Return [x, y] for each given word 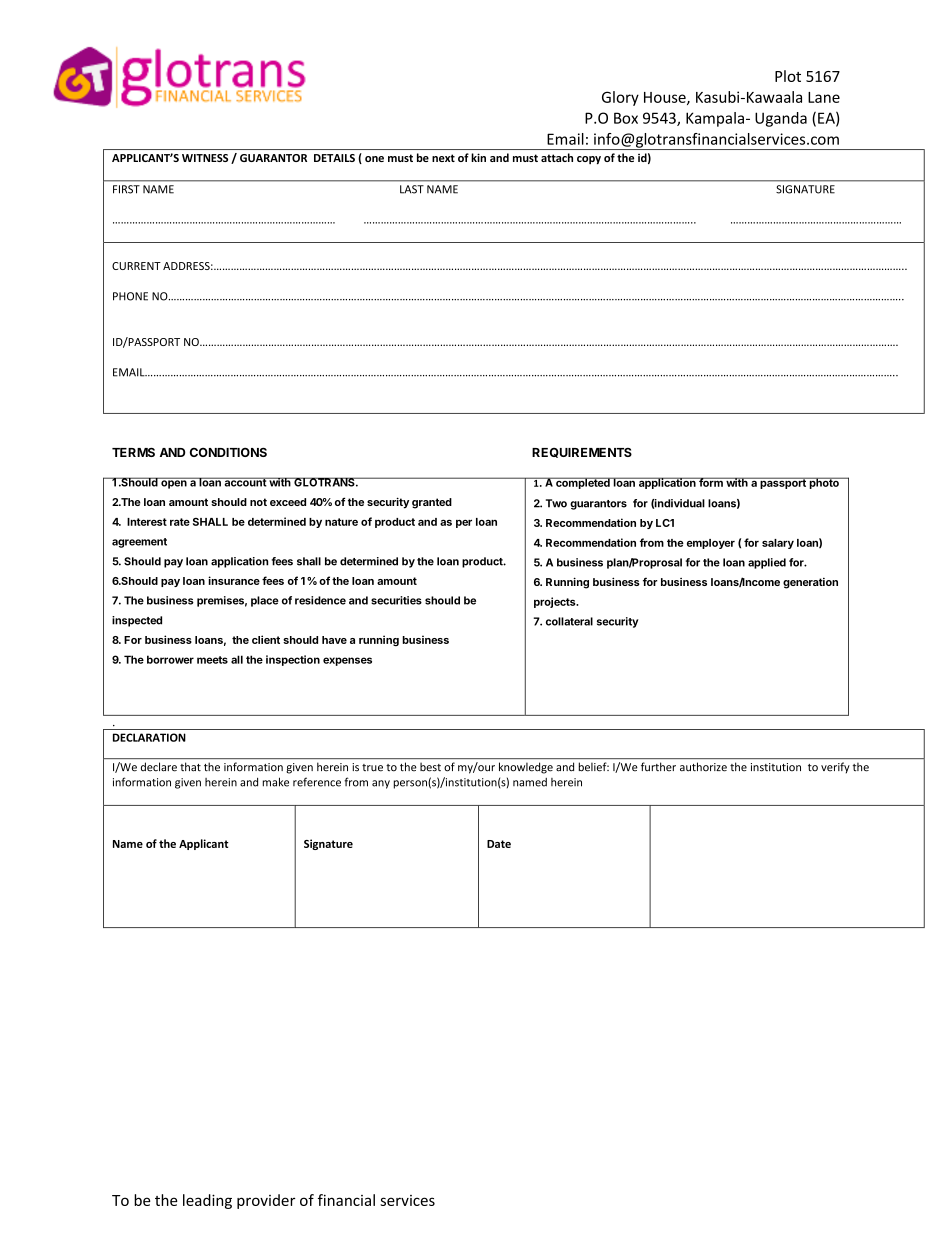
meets [212, 660]
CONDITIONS [228, 452]
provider [266, 1201]
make [276, 782]
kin [478, 157]
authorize [703, 766]
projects [556, 602]
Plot [788, 76]
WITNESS [205, 158]
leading [207, 1201]
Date [499, 844]
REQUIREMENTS [582, 453]
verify [835, 767]
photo [824, 483]
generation [810, 583]
